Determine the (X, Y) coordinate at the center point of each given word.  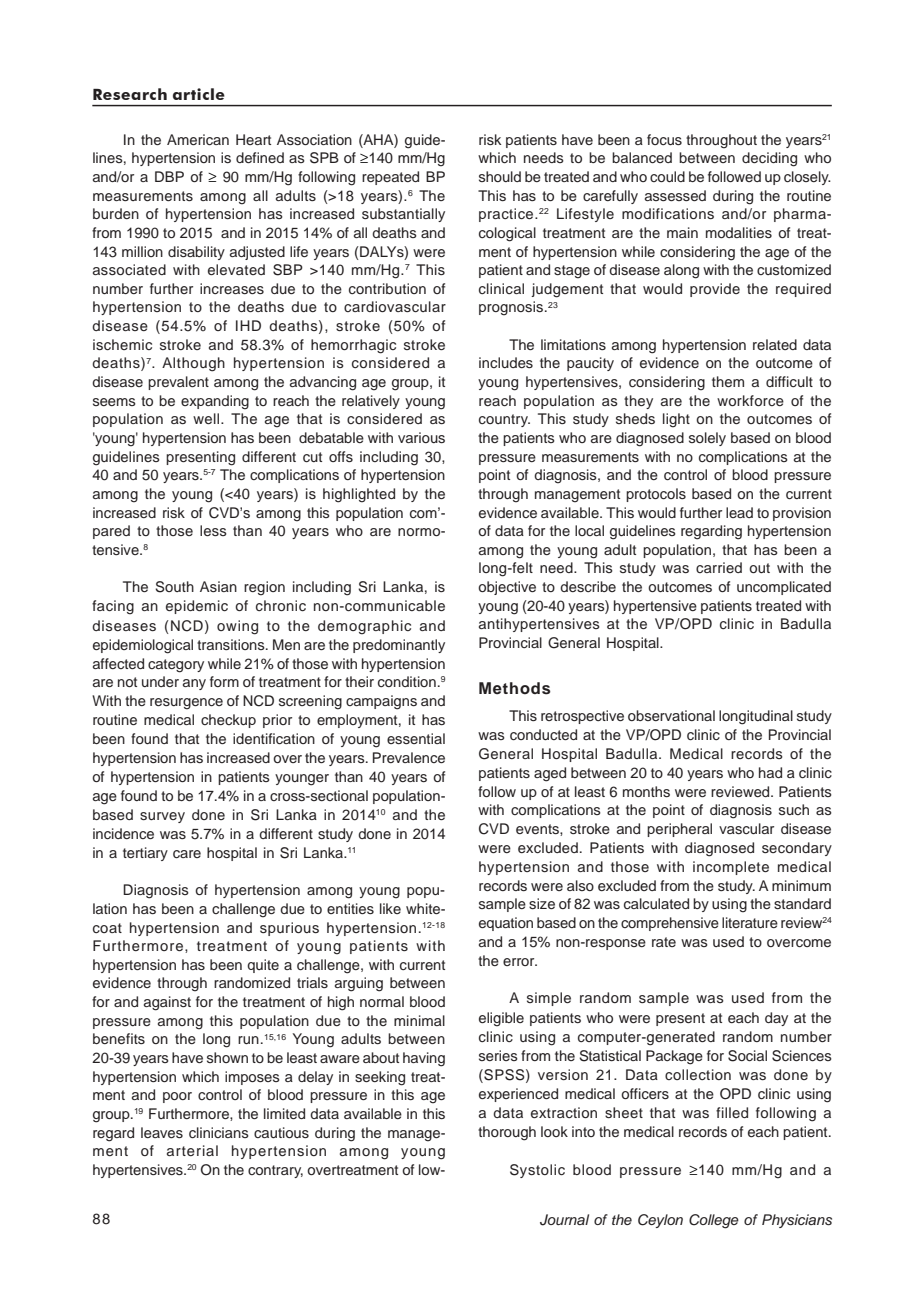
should (500, 176)
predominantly (399, 646)
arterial (192, 1150)
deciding (769, 159)
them (728, 381)
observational (671, 715)
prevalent (178, 383)
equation (506, 924)
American (198, 139)
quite (263, 966)
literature (750, 922)
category (176, 666)
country (504, 420)
